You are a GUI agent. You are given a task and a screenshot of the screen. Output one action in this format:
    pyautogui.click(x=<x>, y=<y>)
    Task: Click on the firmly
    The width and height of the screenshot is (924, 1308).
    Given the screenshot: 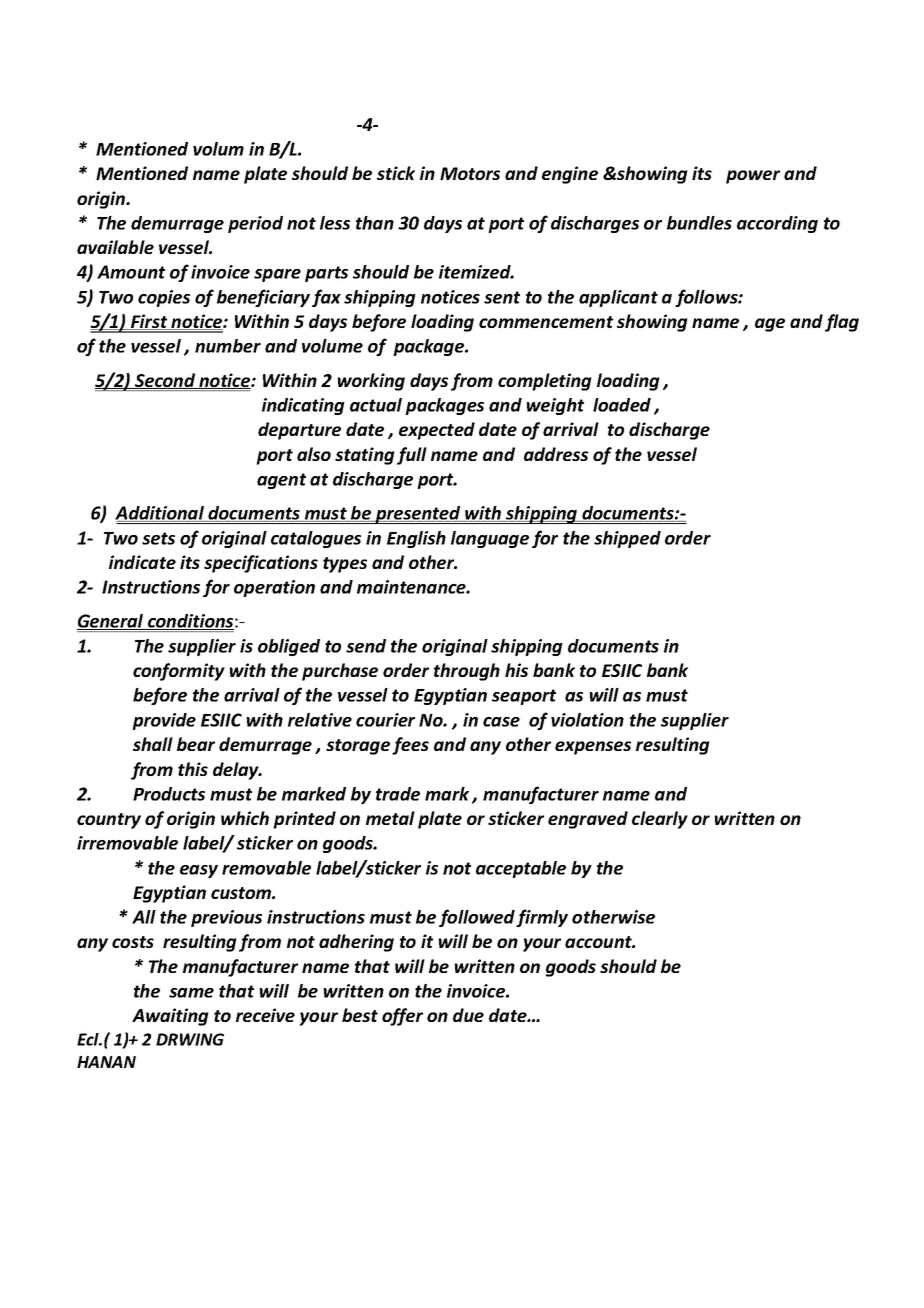 What is the action you would take?
    pyautogui.click(x=542, y=918)
